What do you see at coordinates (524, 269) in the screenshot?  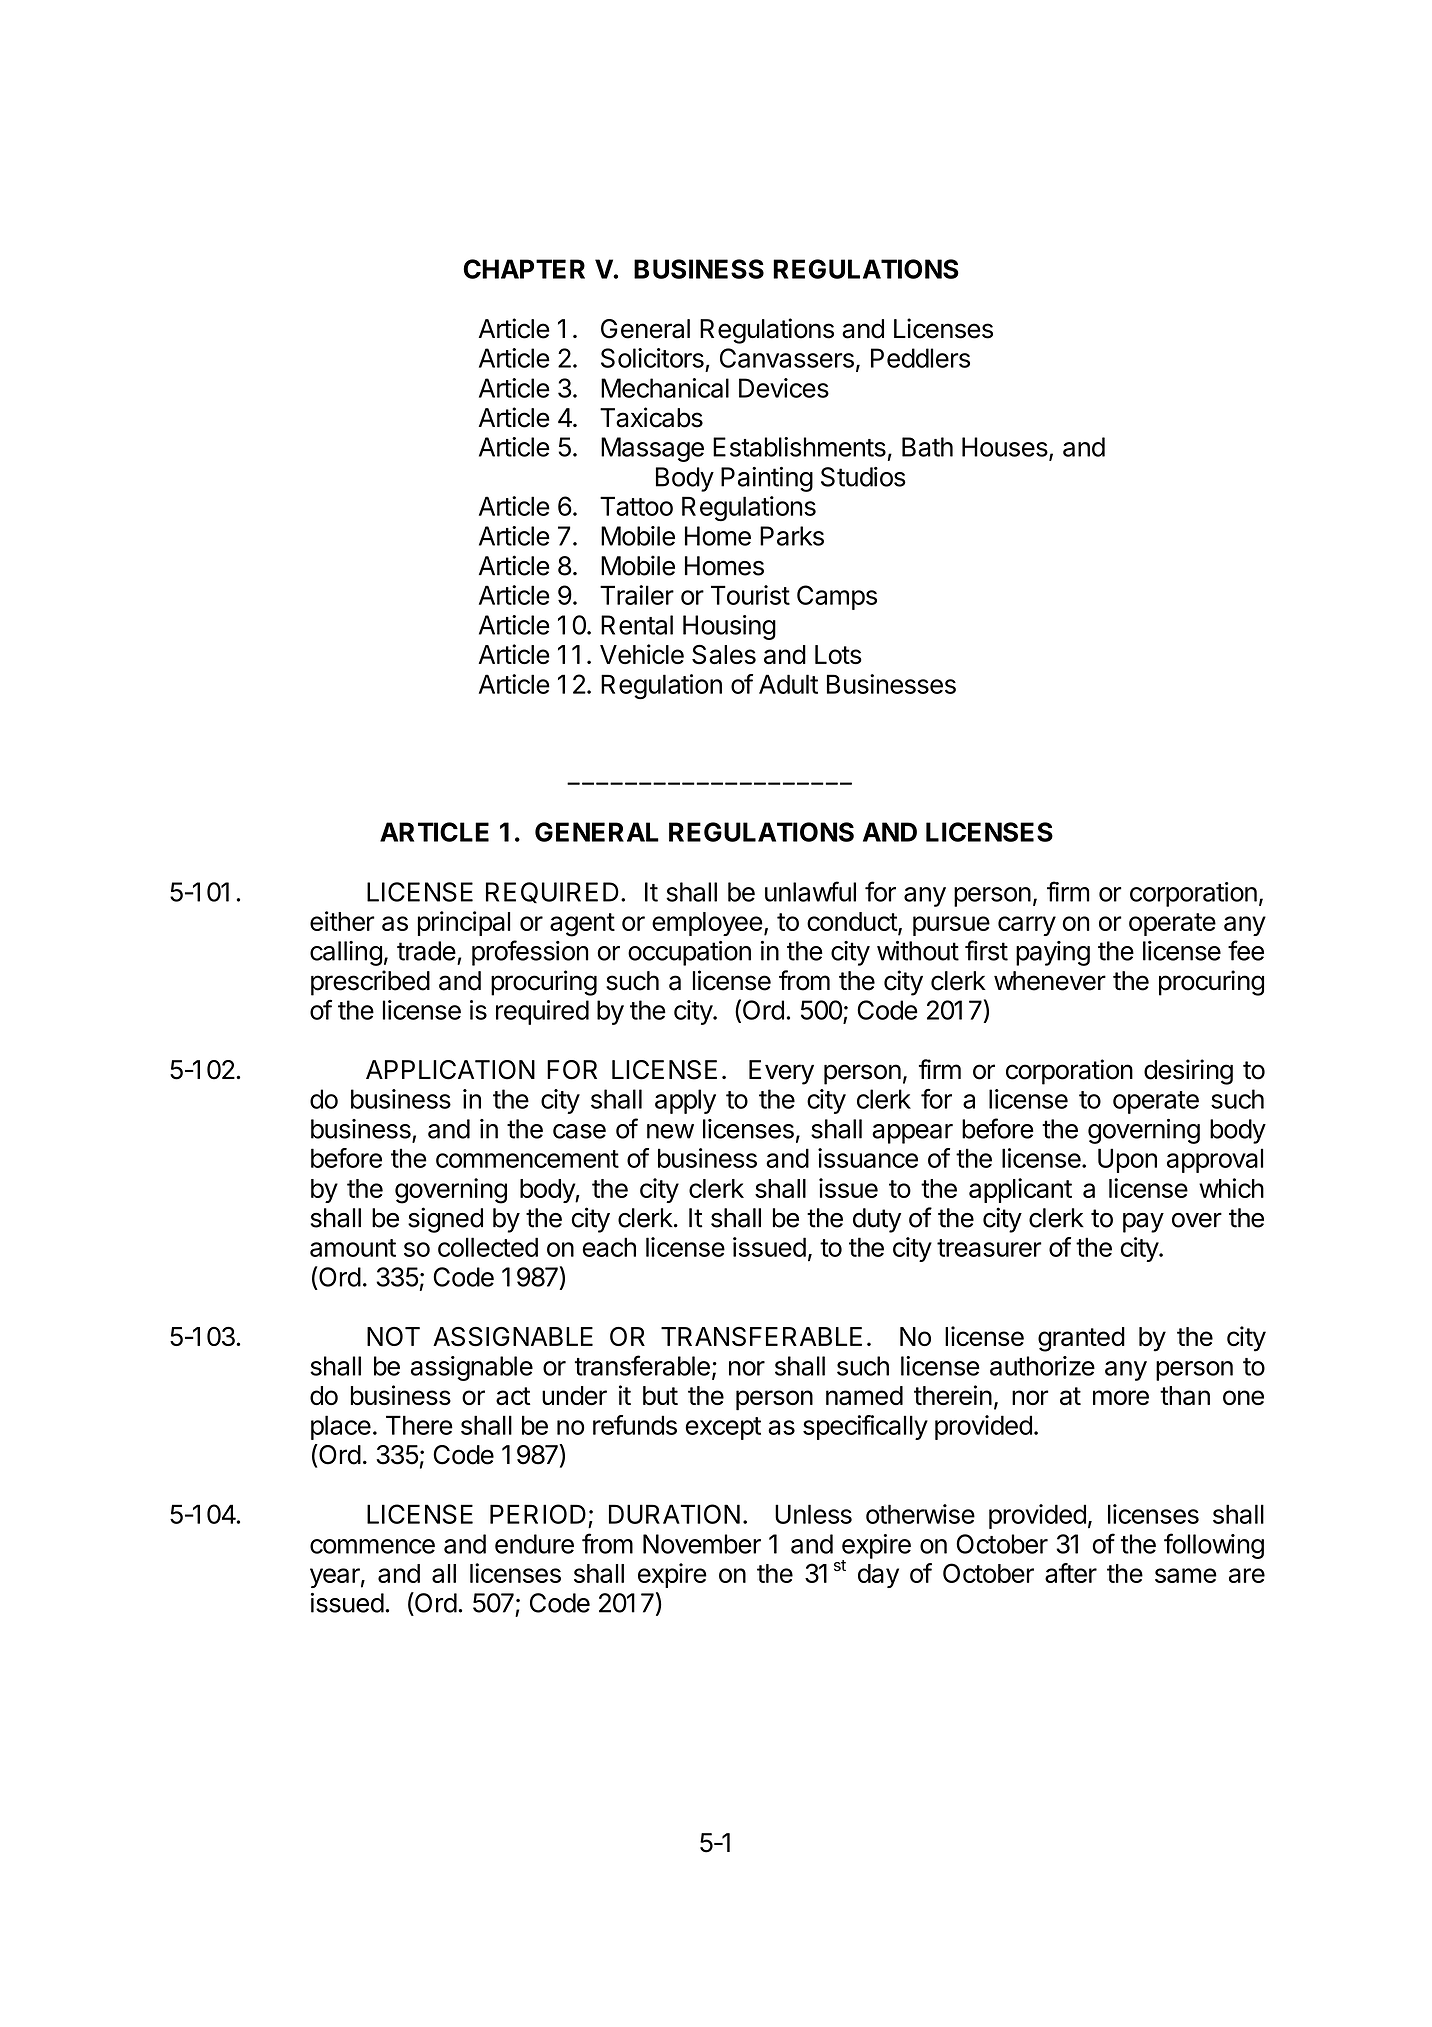 I see `CHAPTER` at bounding box center [524, 269].
